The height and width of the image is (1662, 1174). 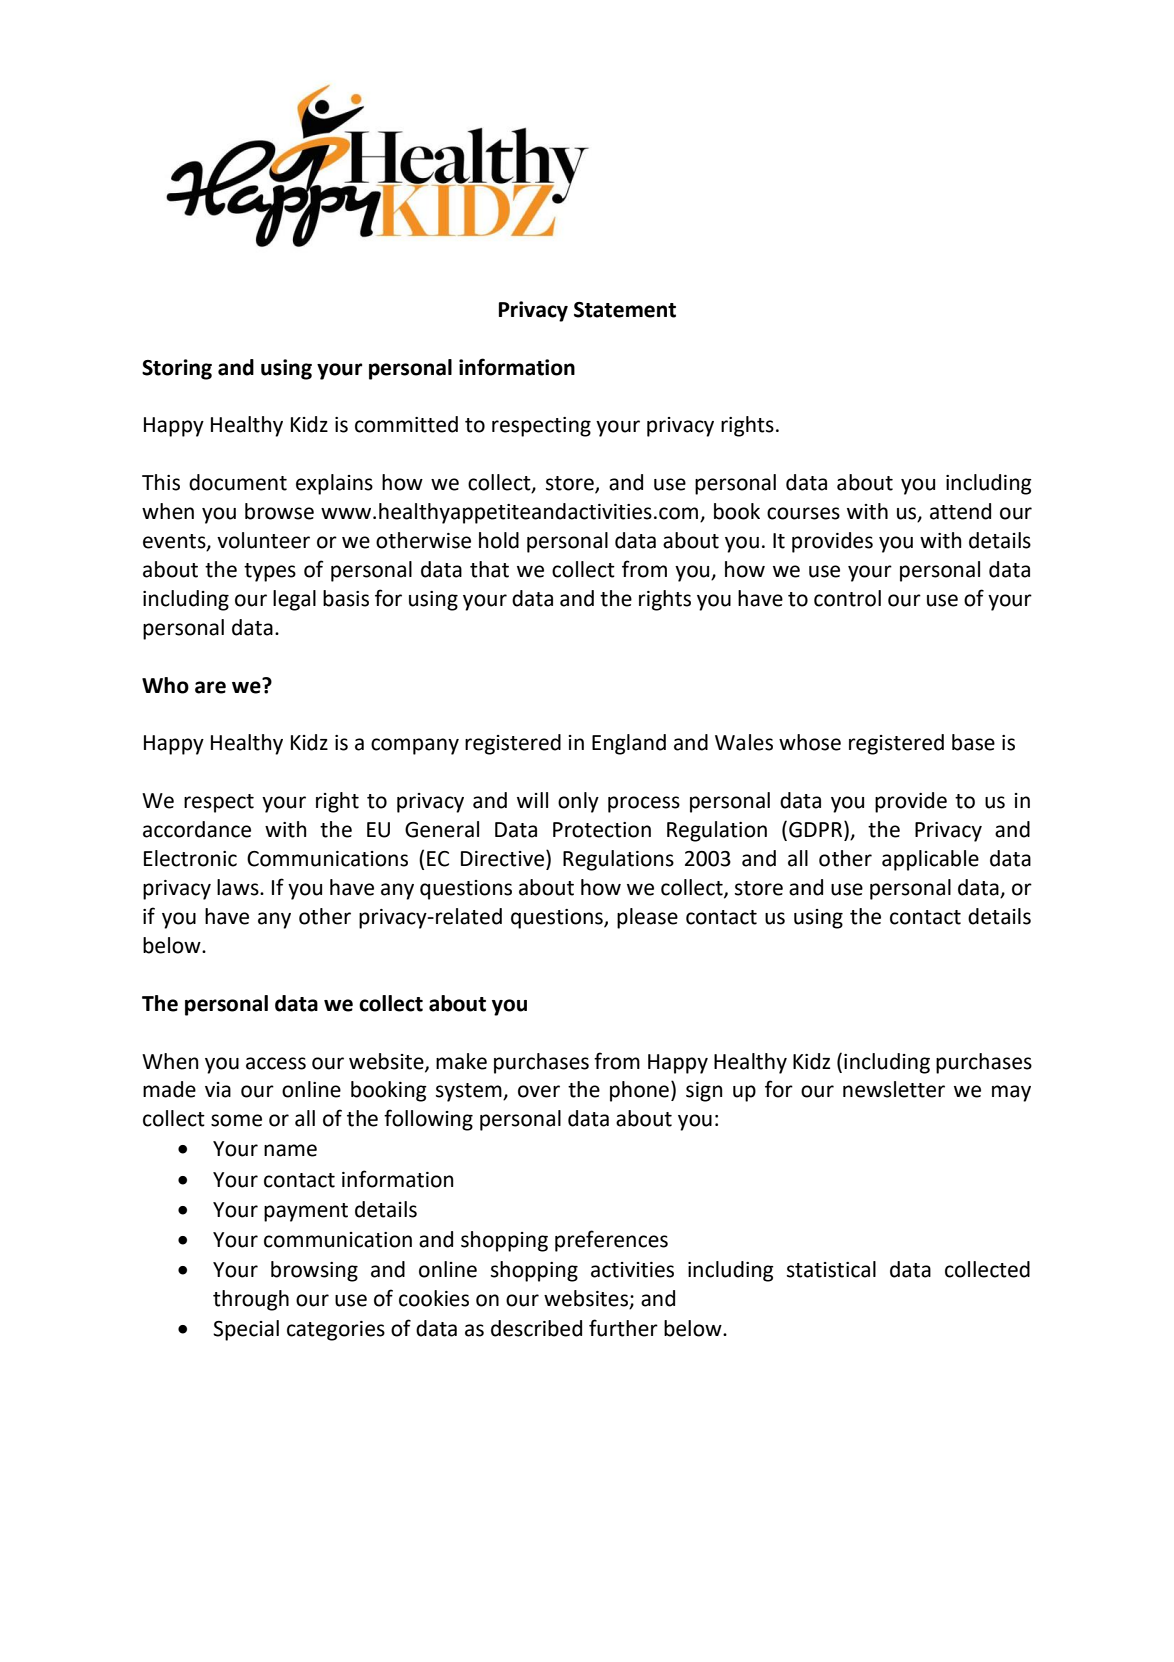 I want to click on attend, so click(x=960, y=511).
